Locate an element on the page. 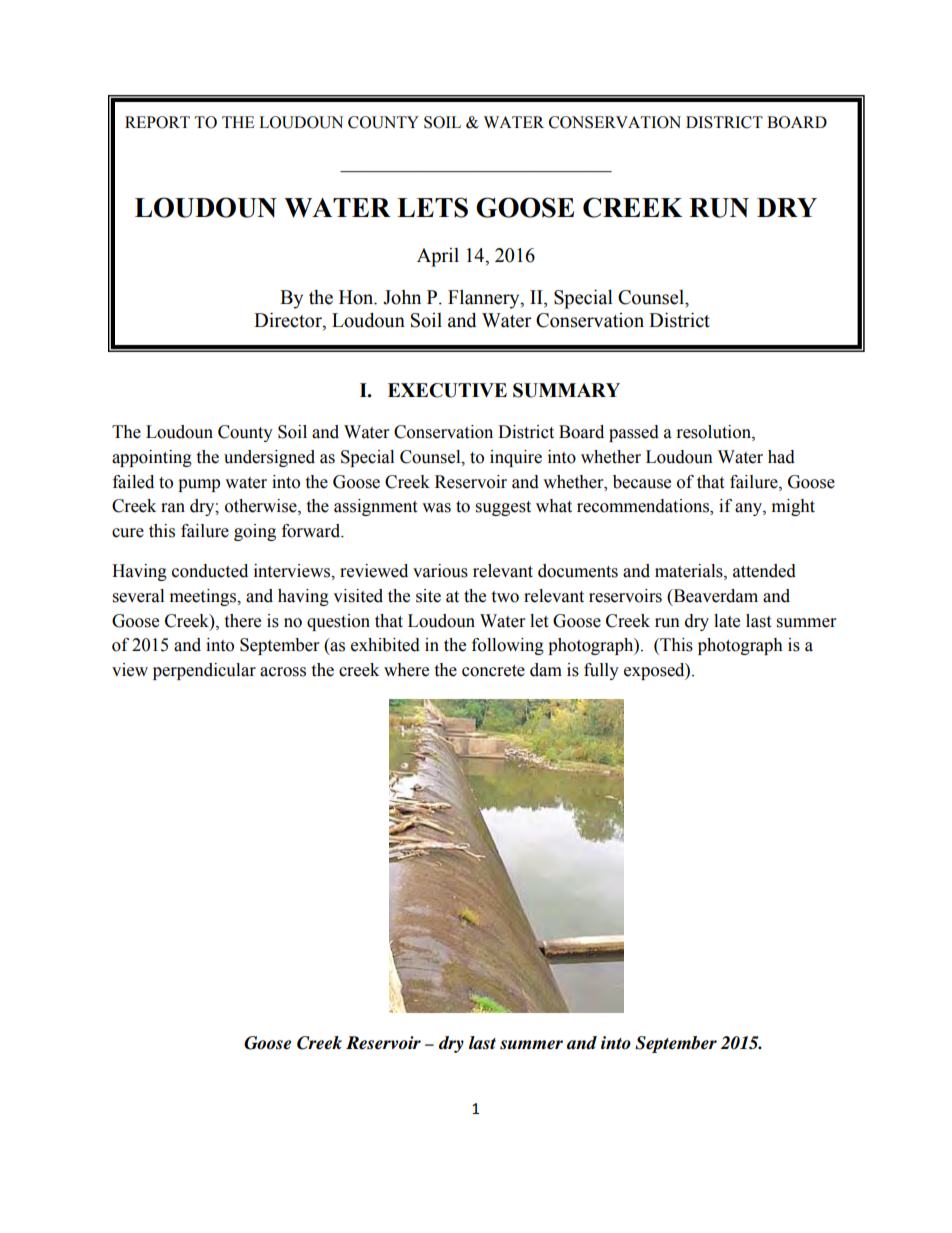 Image resolution: width=952 pixels, height=1233 pixels. perpendicular is located at coordinates (204, 671).
